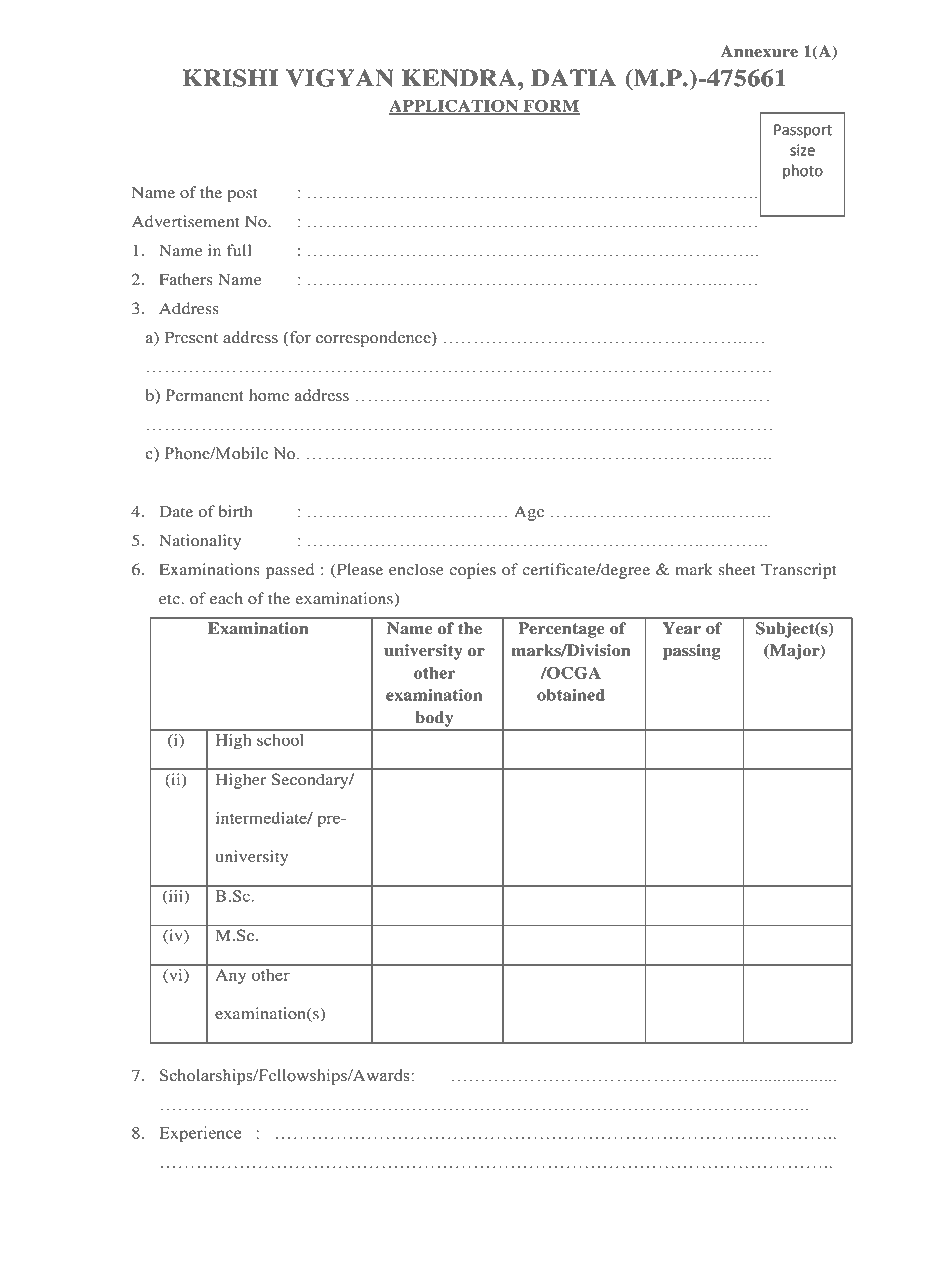 The image size is (935, 1288). Describe the element at coordinates (803, 131) in the page. I see `Passport` at that location.
